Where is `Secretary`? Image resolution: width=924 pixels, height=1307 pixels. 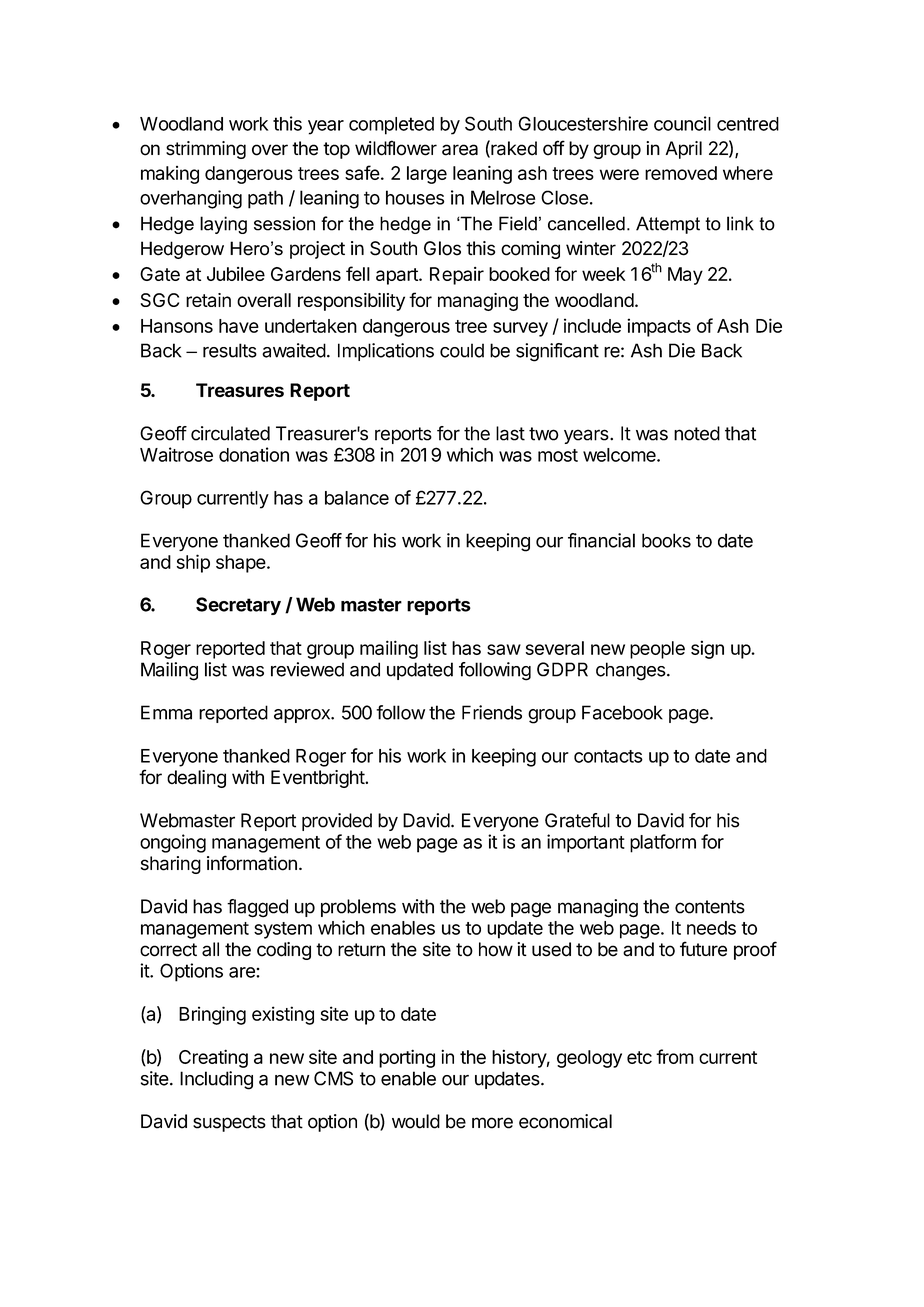 Secretary is located at coordinates (238, 606).
